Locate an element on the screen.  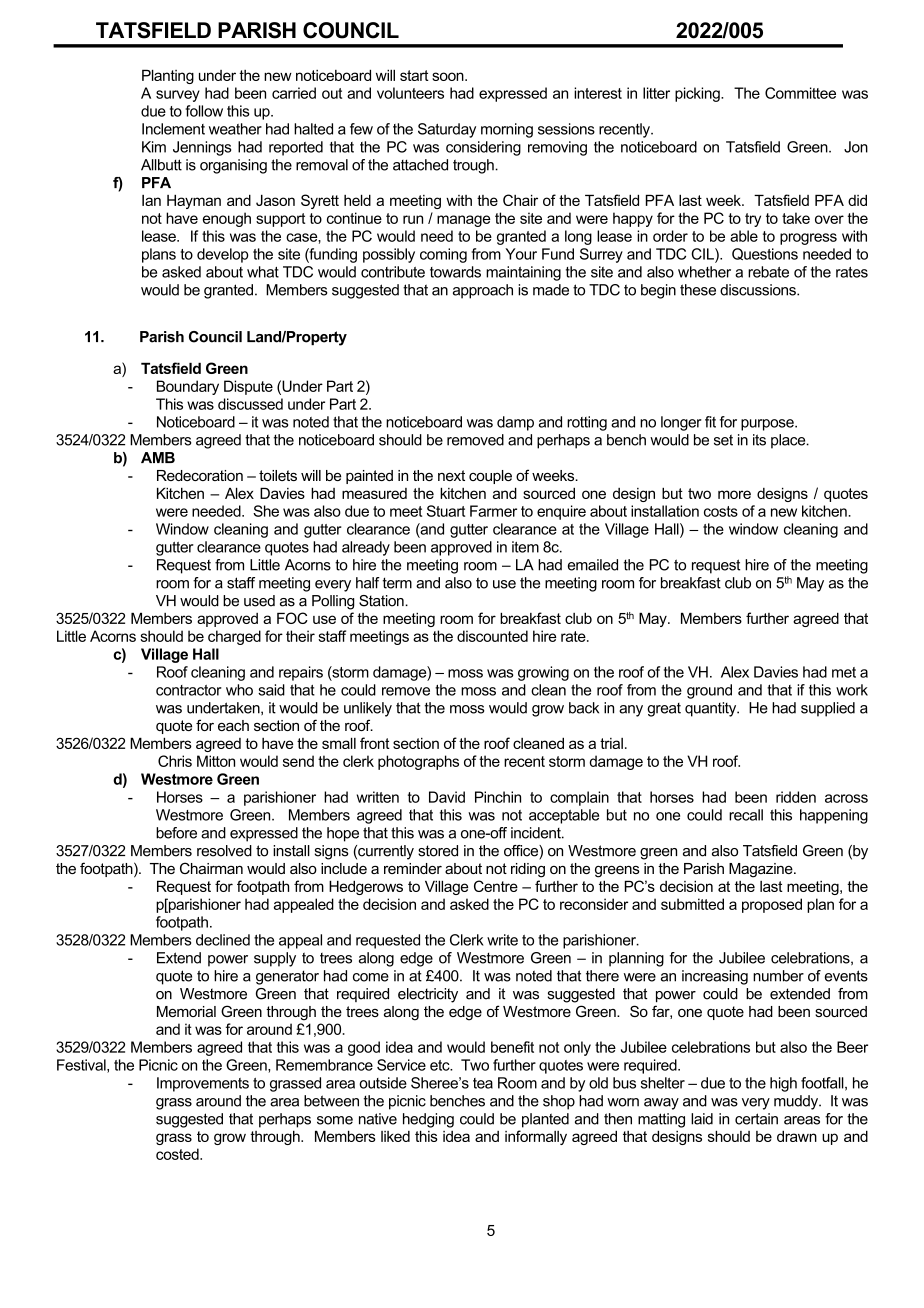
Improvements is located at coordinates (203, 1084).
